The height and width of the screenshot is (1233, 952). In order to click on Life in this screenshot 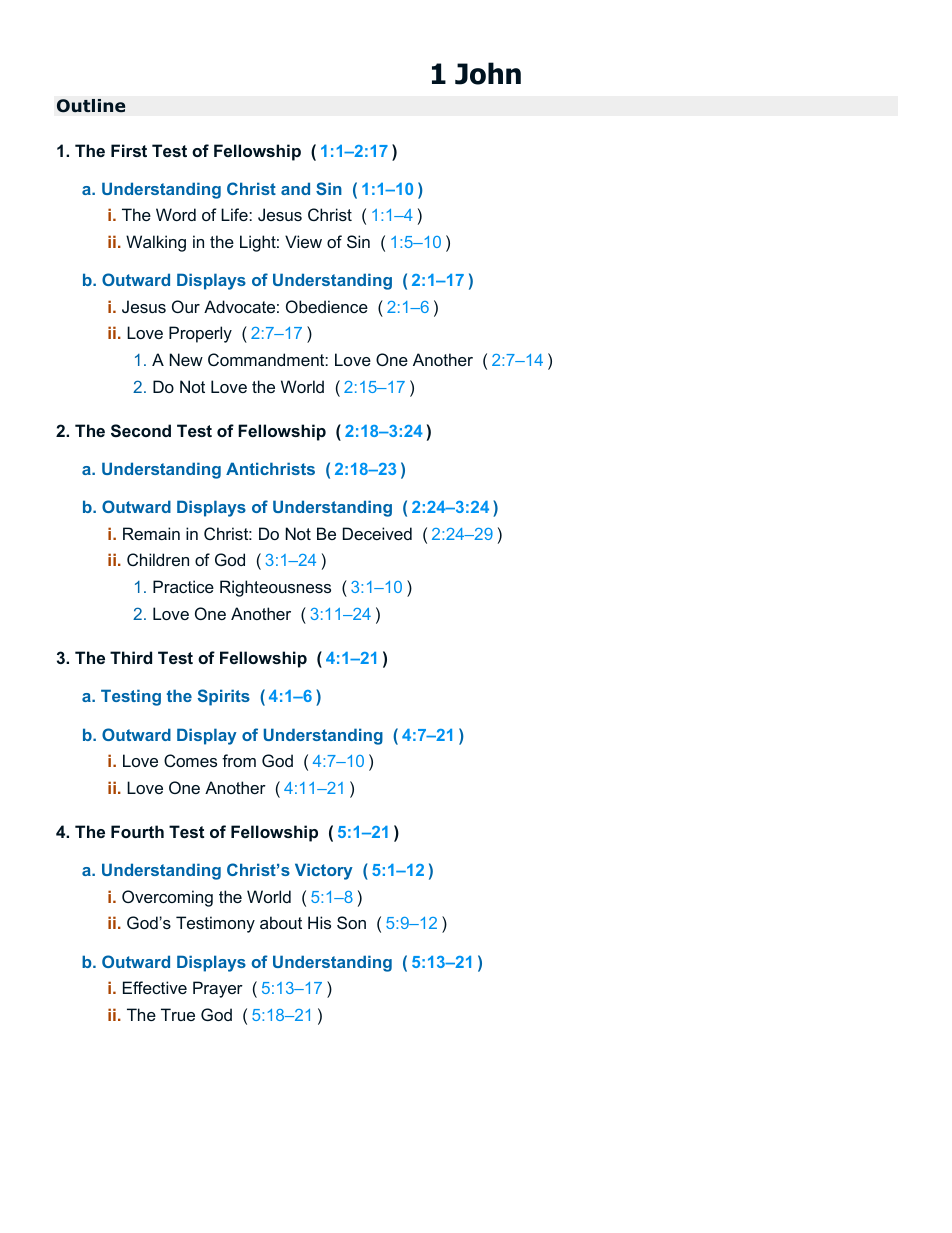, I will do `click(235, 214)`.
